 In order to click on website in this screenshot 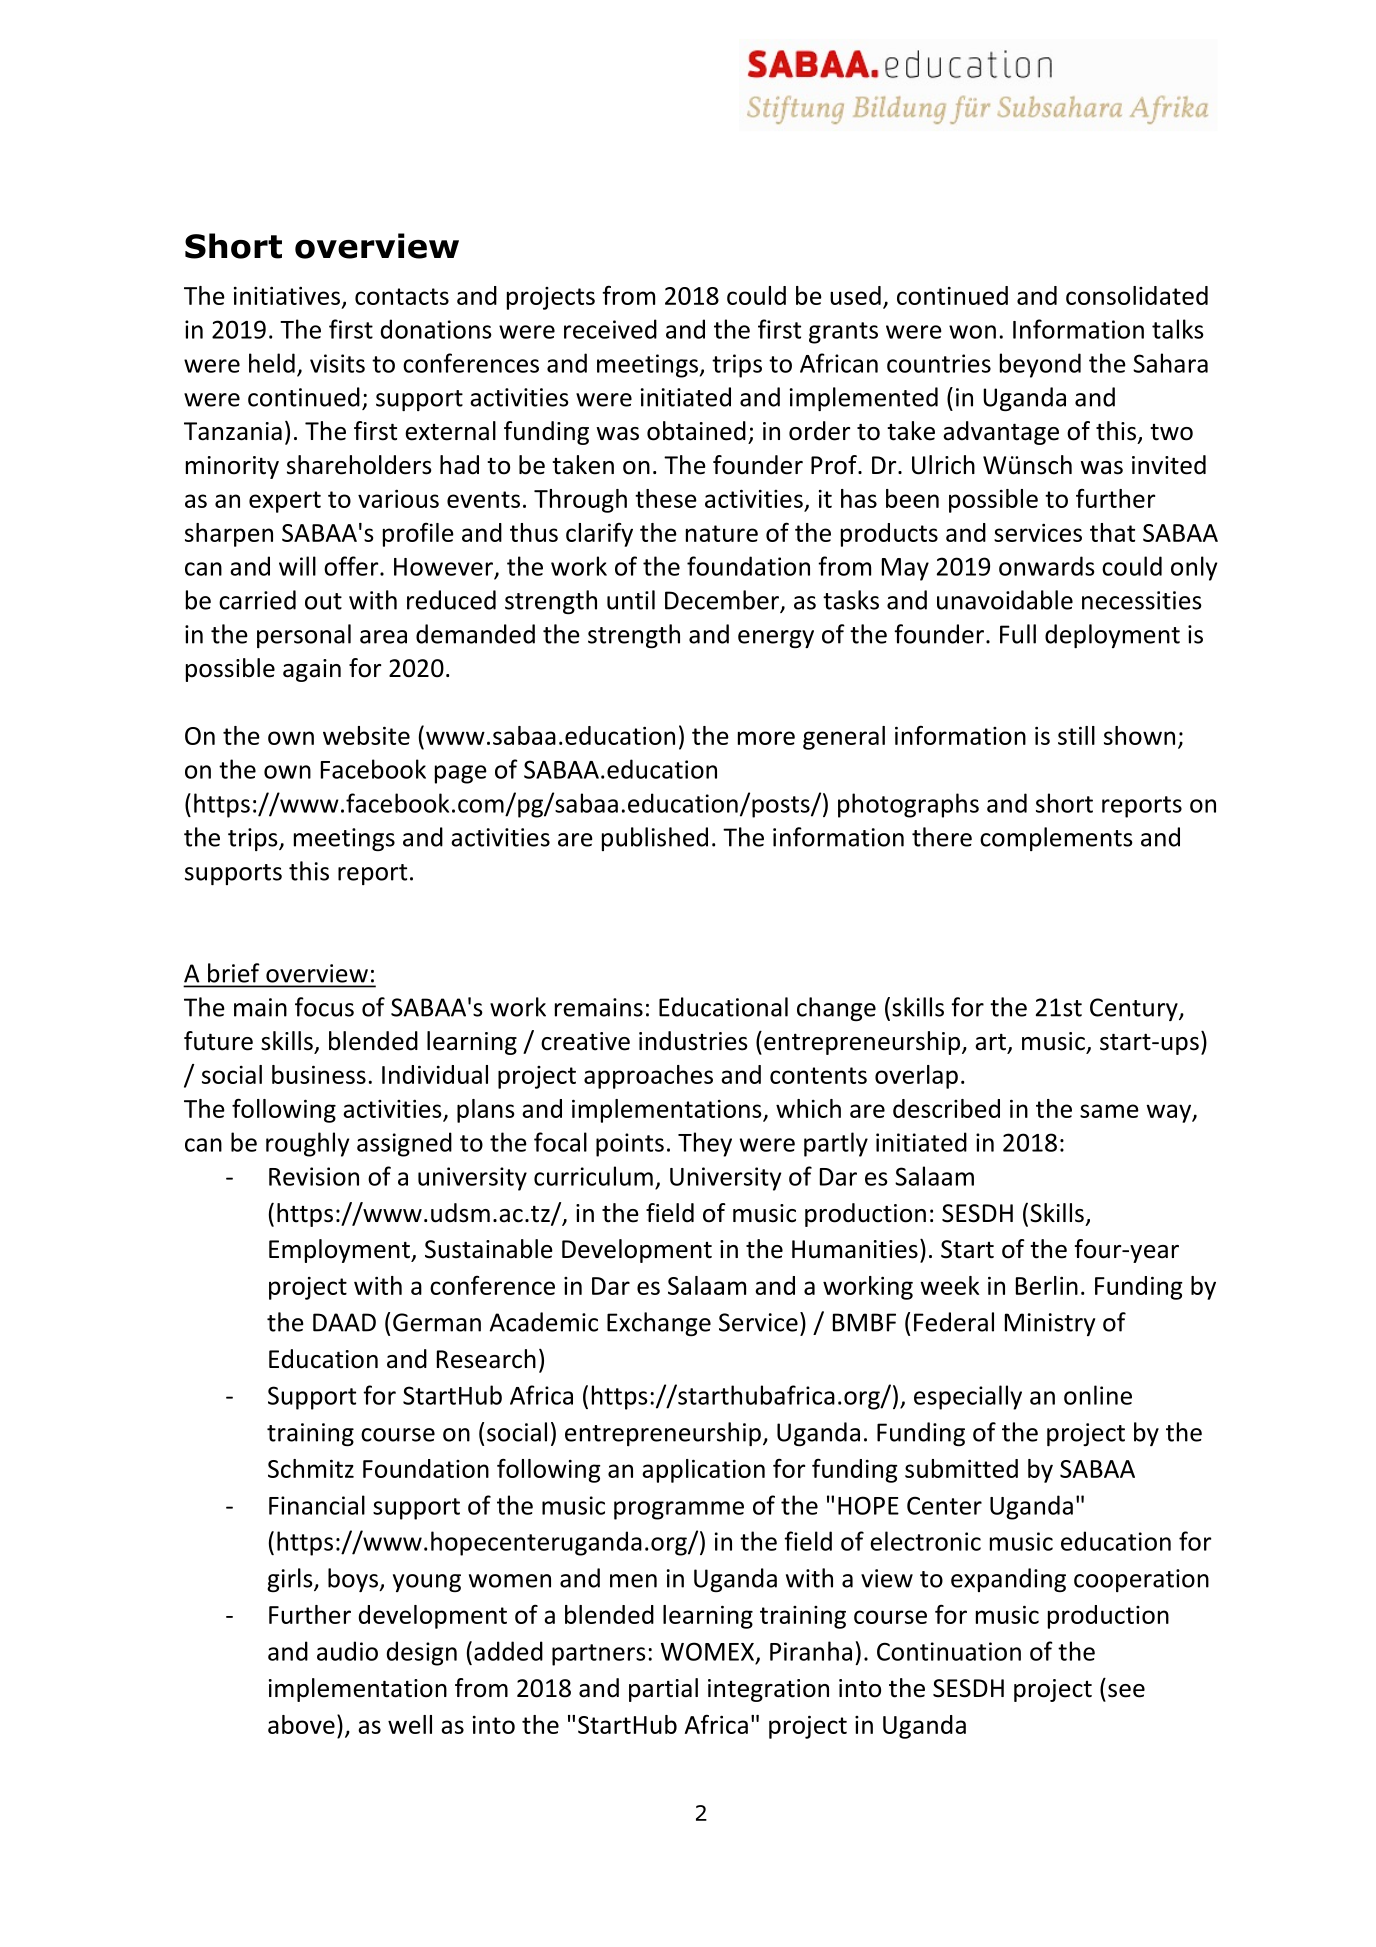, I will do `click(366, 735)`.
